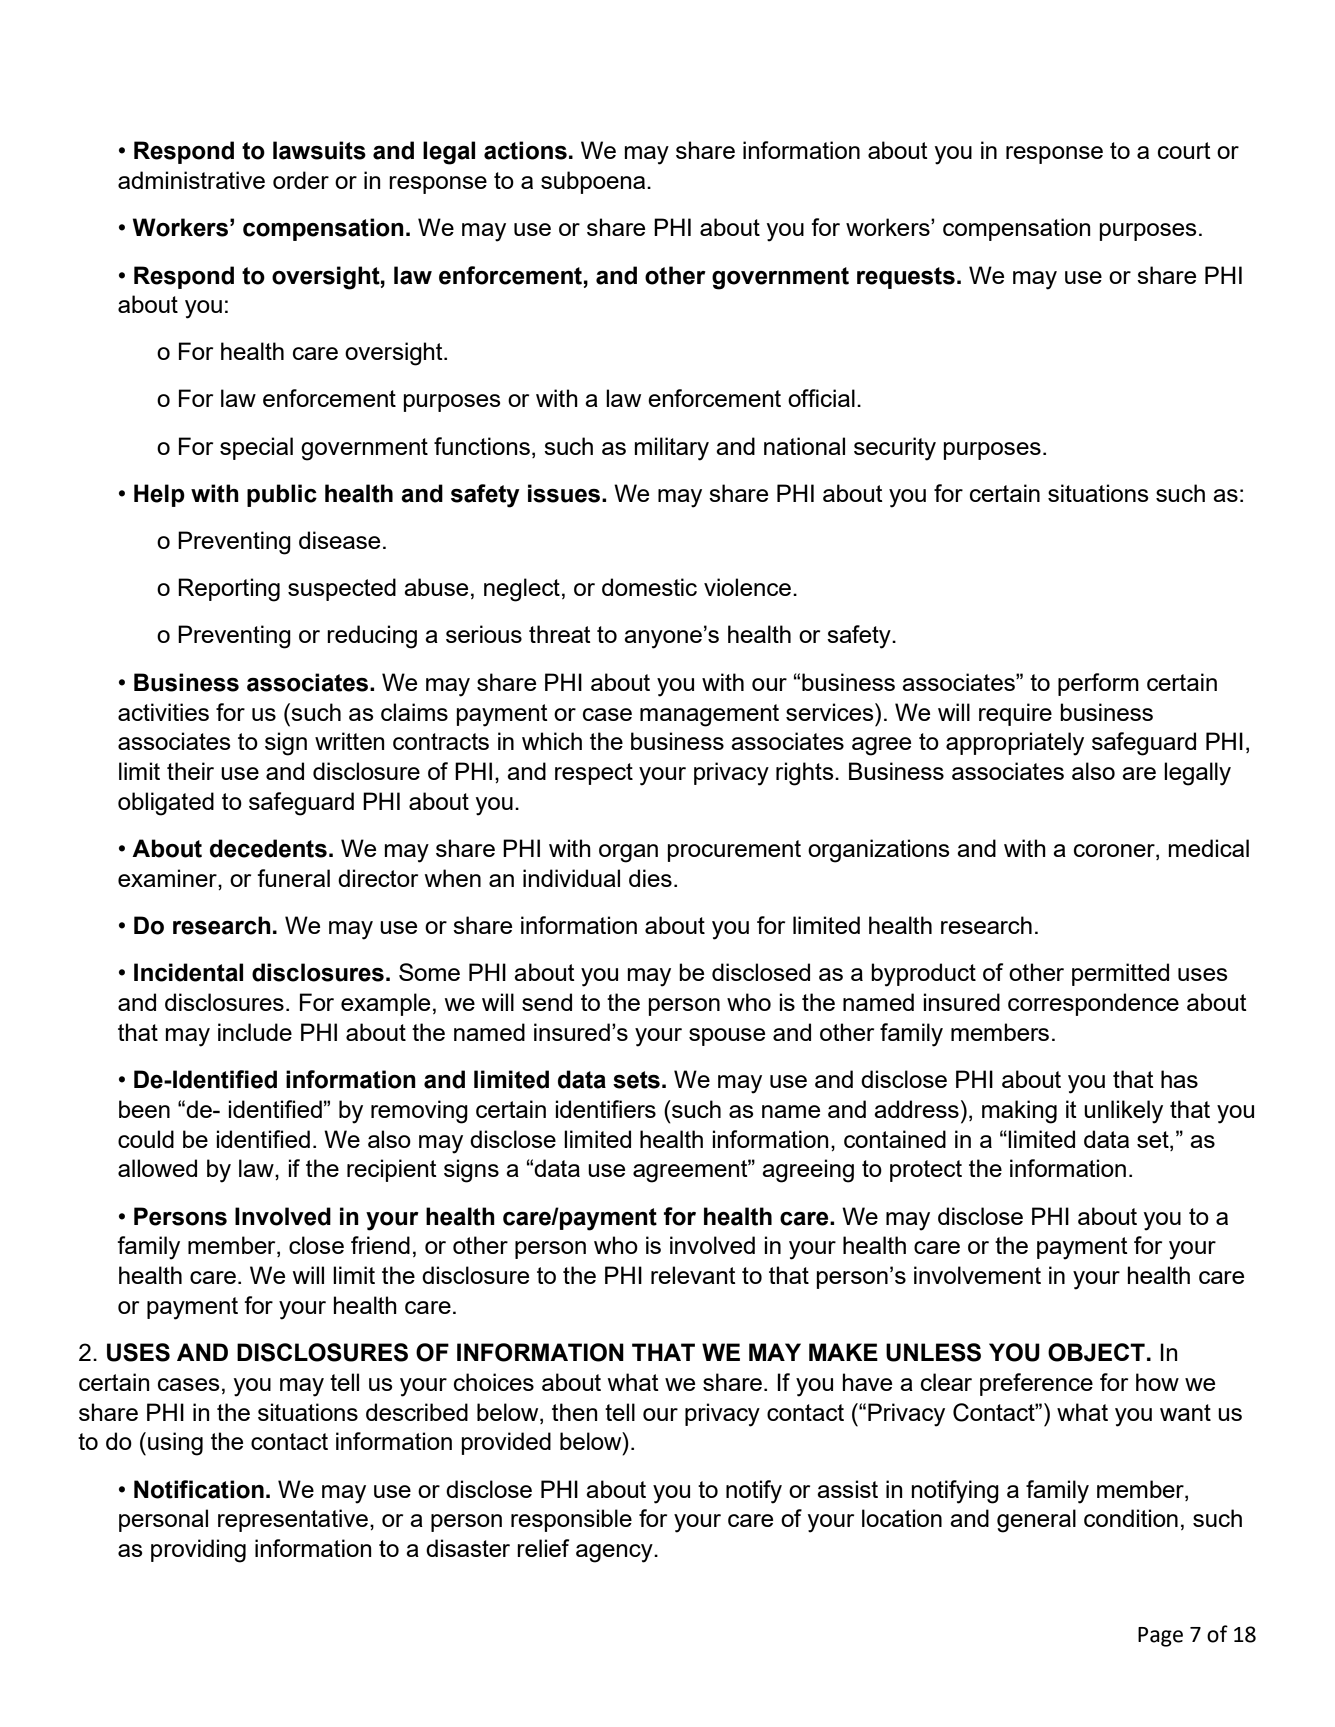 The image size is (1335, 1727). Describe the element at coordinates (649, 587) in the document. I see `domestic` at that location.
